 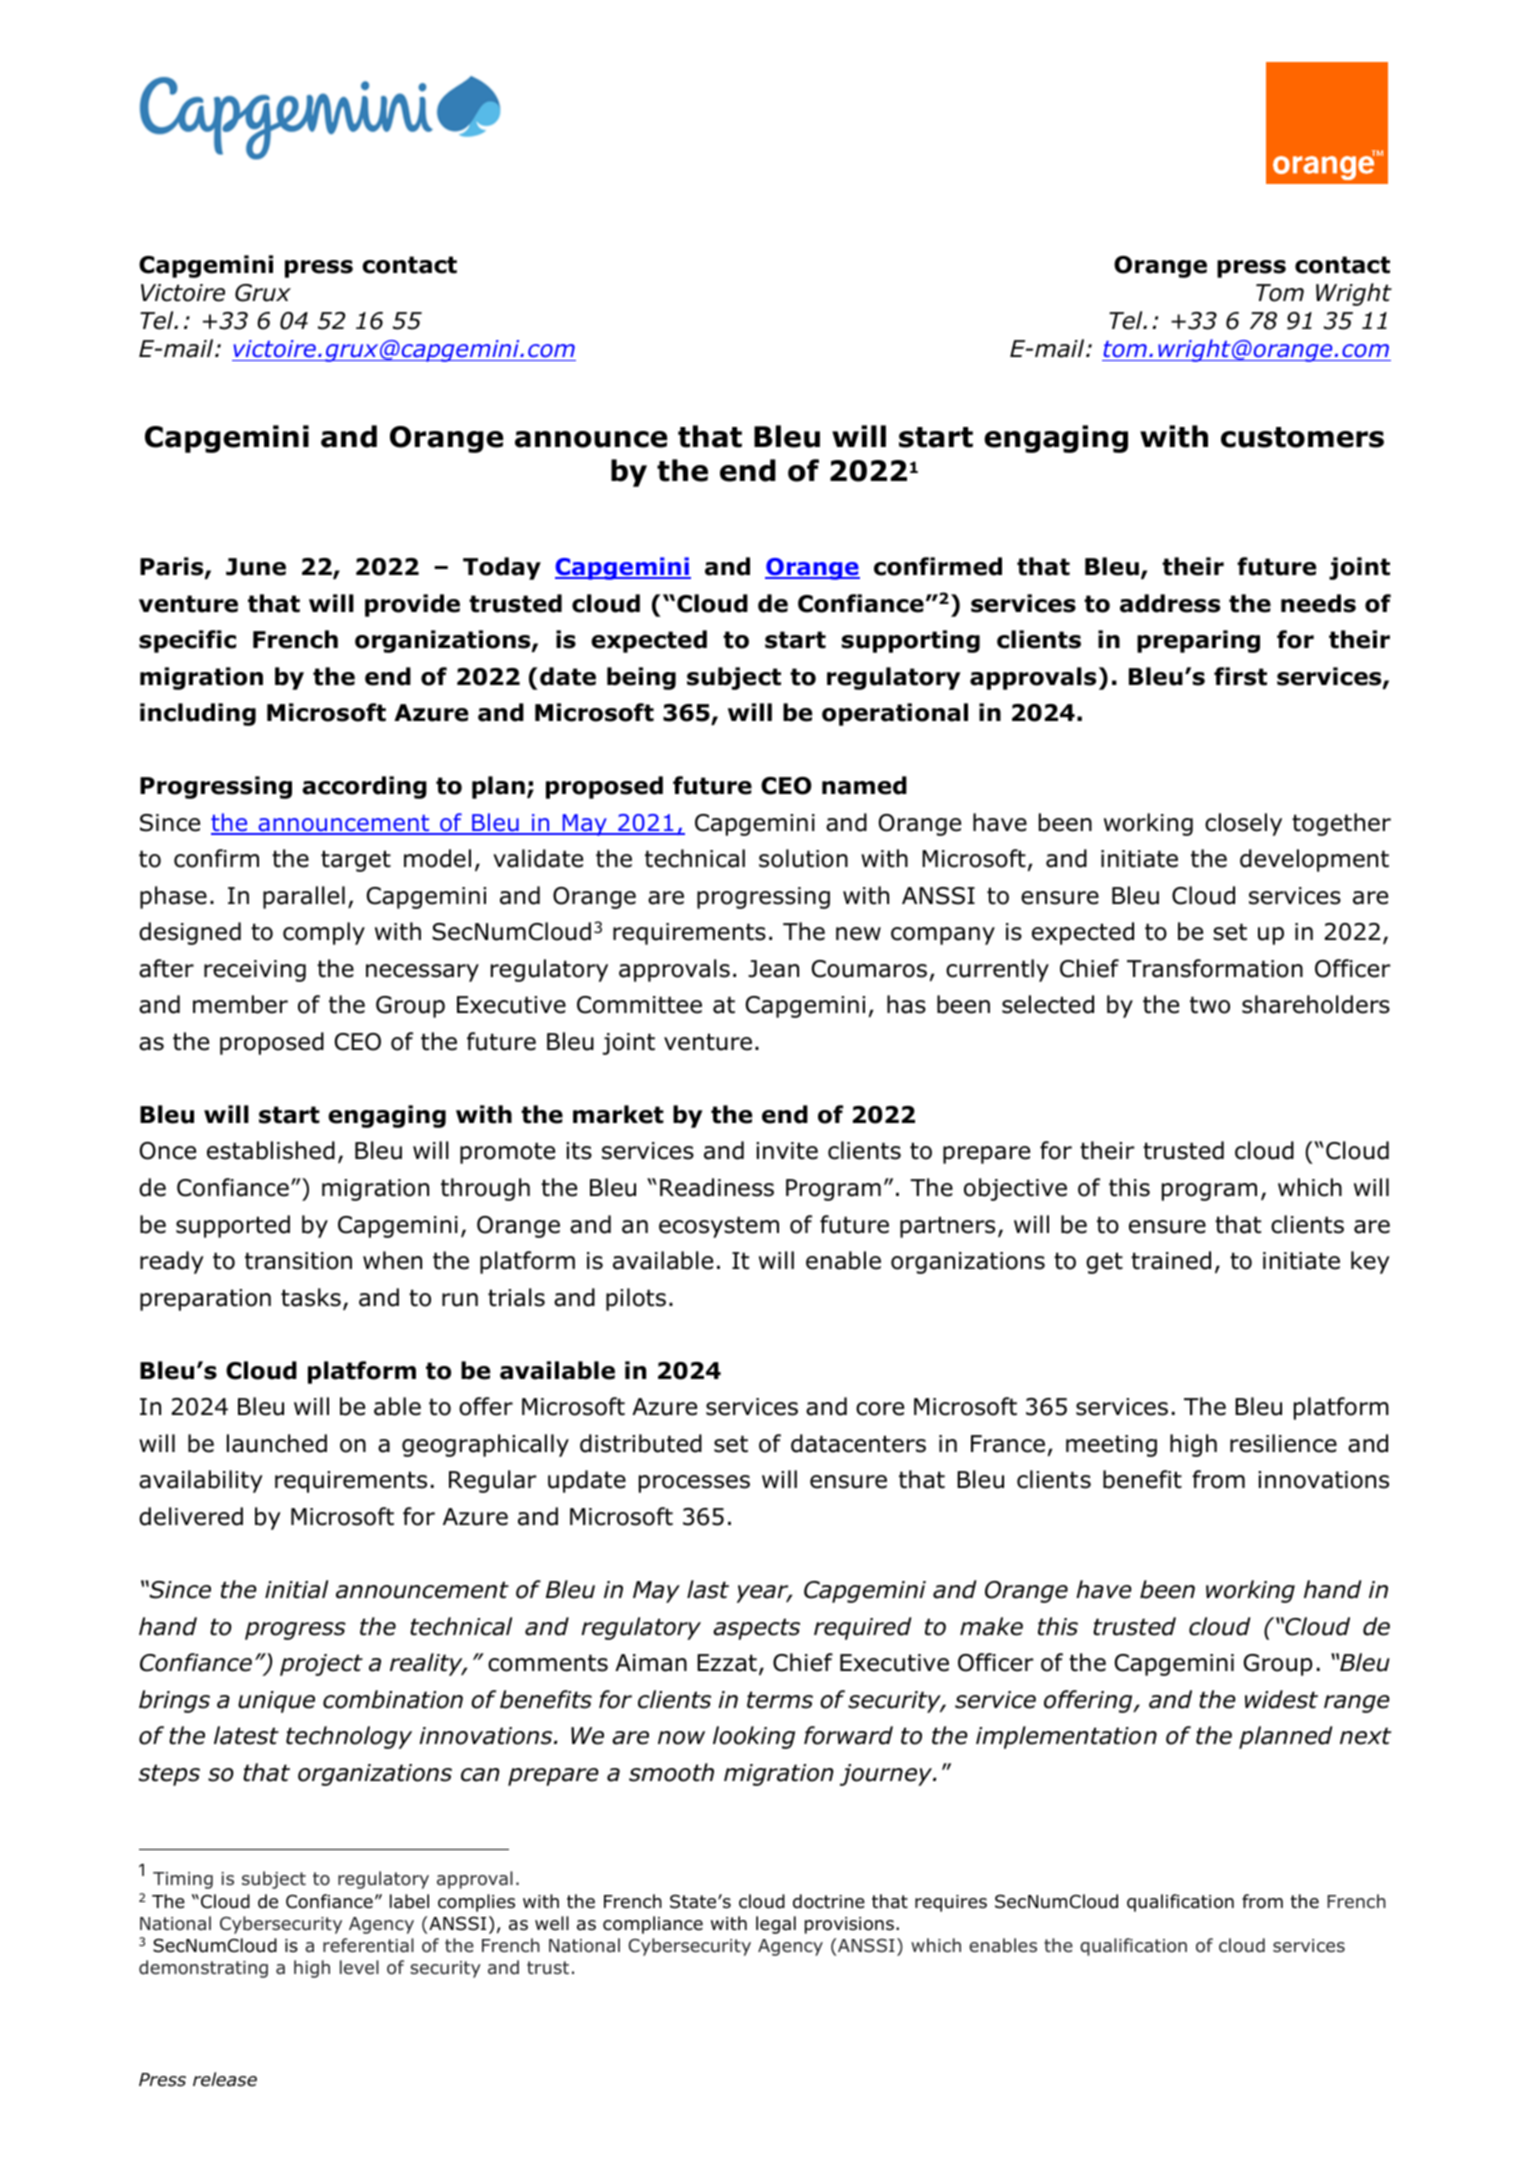 I want to click on ecosystem, so click(x=719, y=1227).
